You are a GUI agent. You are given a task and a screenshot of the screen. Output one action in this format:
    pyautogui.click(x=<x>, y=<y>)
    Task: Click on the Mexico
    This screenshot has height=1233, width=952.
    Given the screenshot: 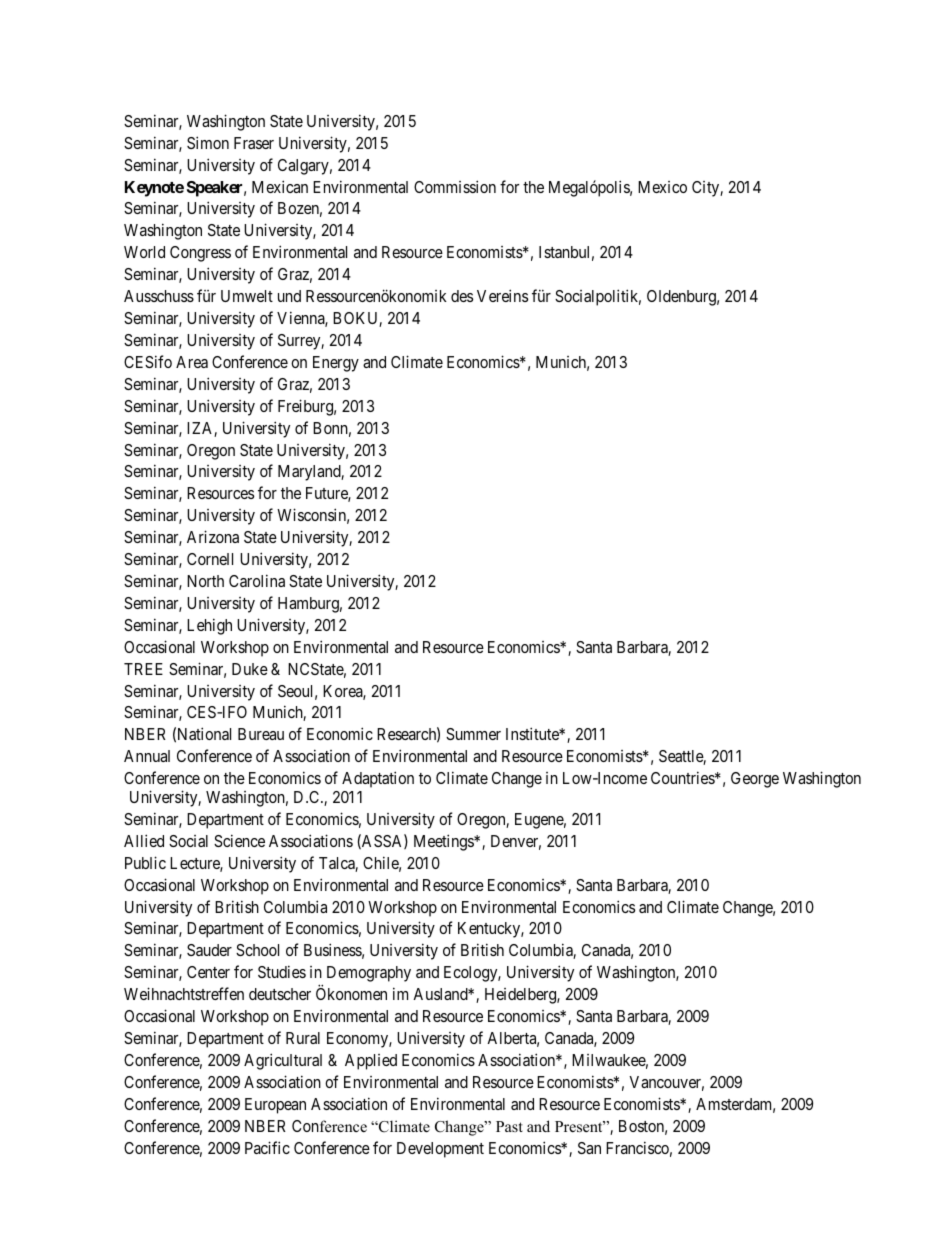 What is the action you would take?
    pyautogui.click(x=662, y=187)
